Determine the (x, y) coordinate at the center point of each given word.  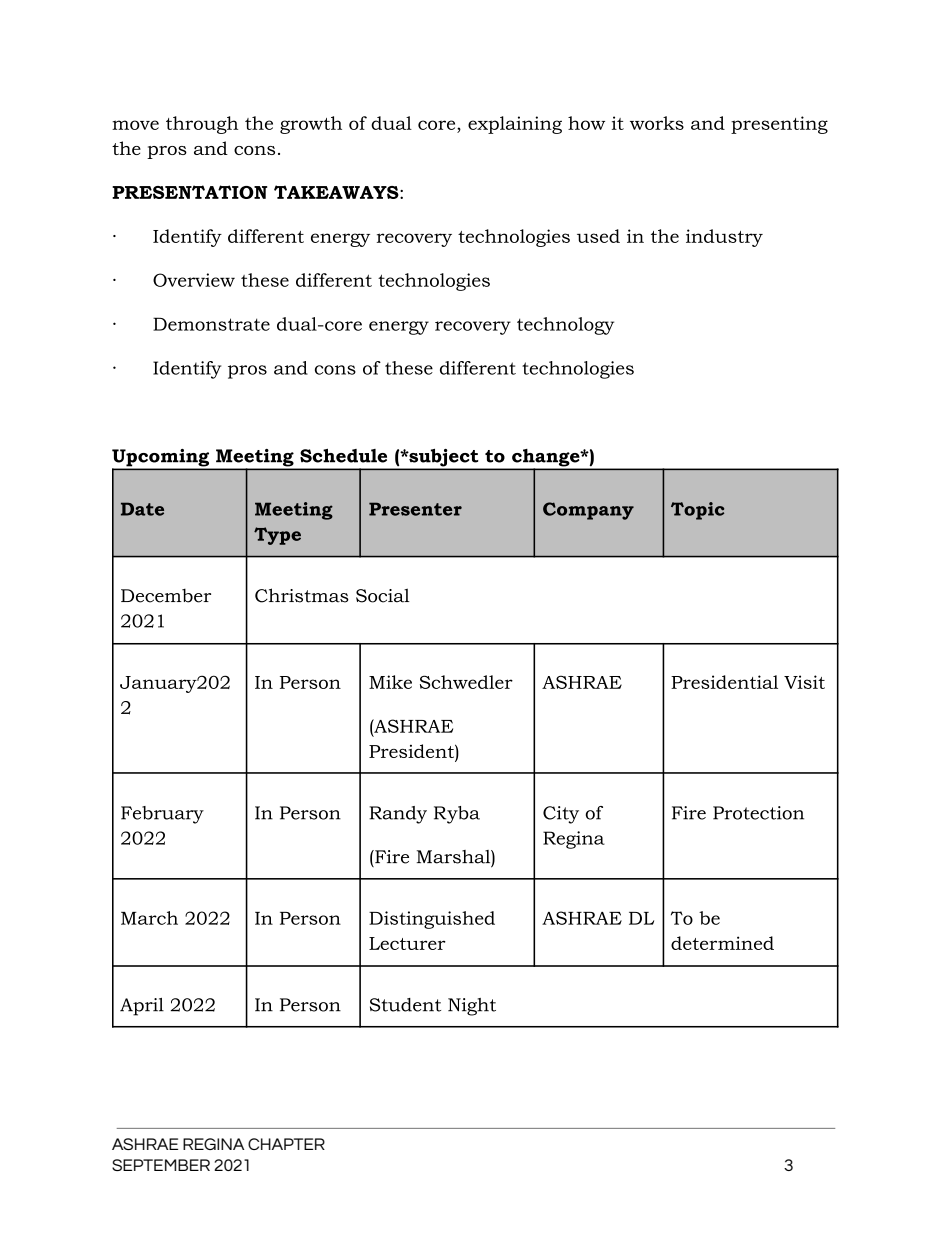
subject (444, 459)
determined (722, 943)
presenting (779, 125)
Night (472, 1007)
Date (142, 509)
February (162, 815)
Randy (398, 815)
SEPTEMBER (161, 1165)
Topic (697, 511)
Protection (758, 813)
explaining (515, 125)
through (202, 125)
